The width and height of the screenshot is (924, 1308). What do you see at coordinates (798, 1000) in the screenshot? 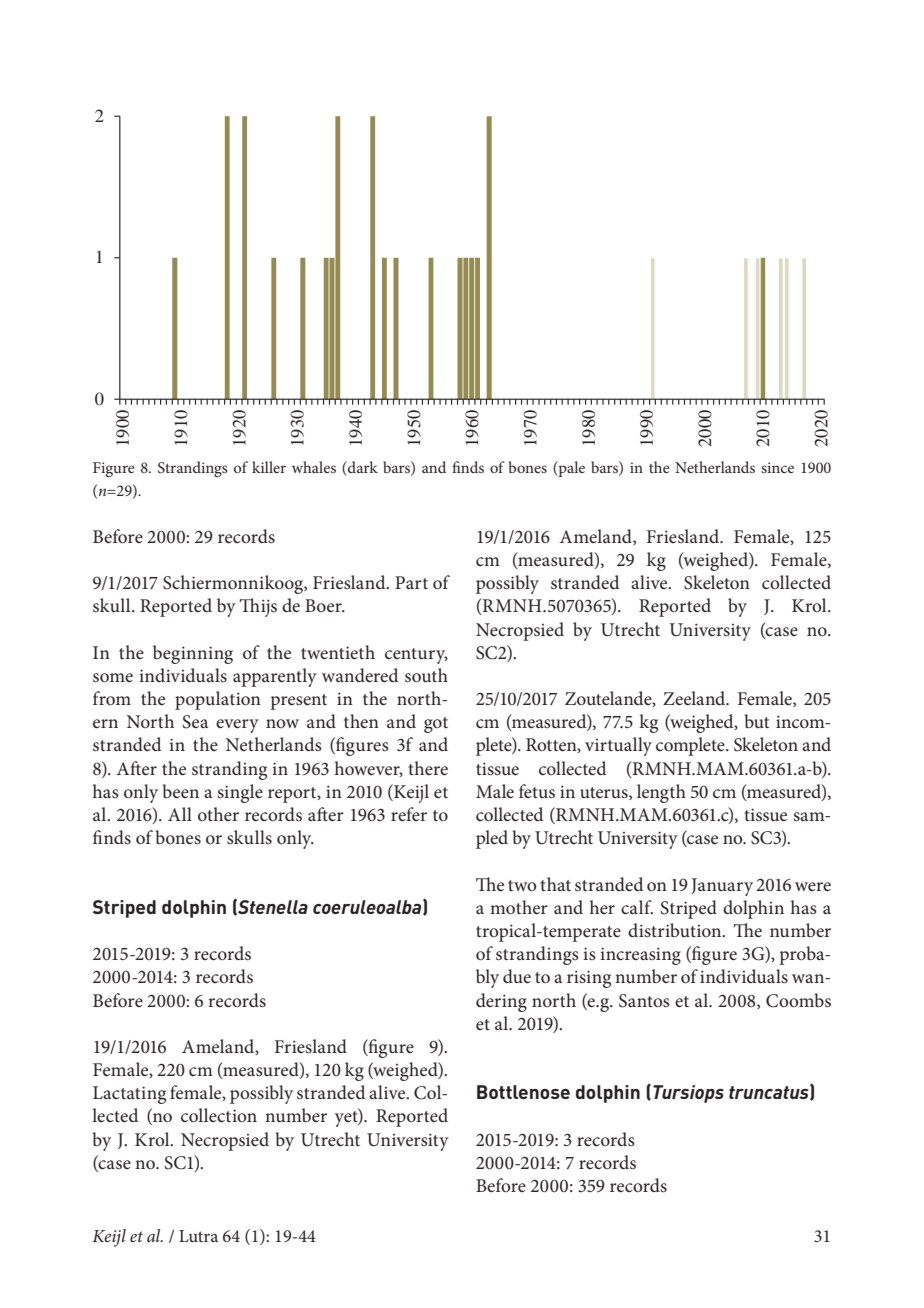
I see `Coombs` at bounding box center [798, 1000].
